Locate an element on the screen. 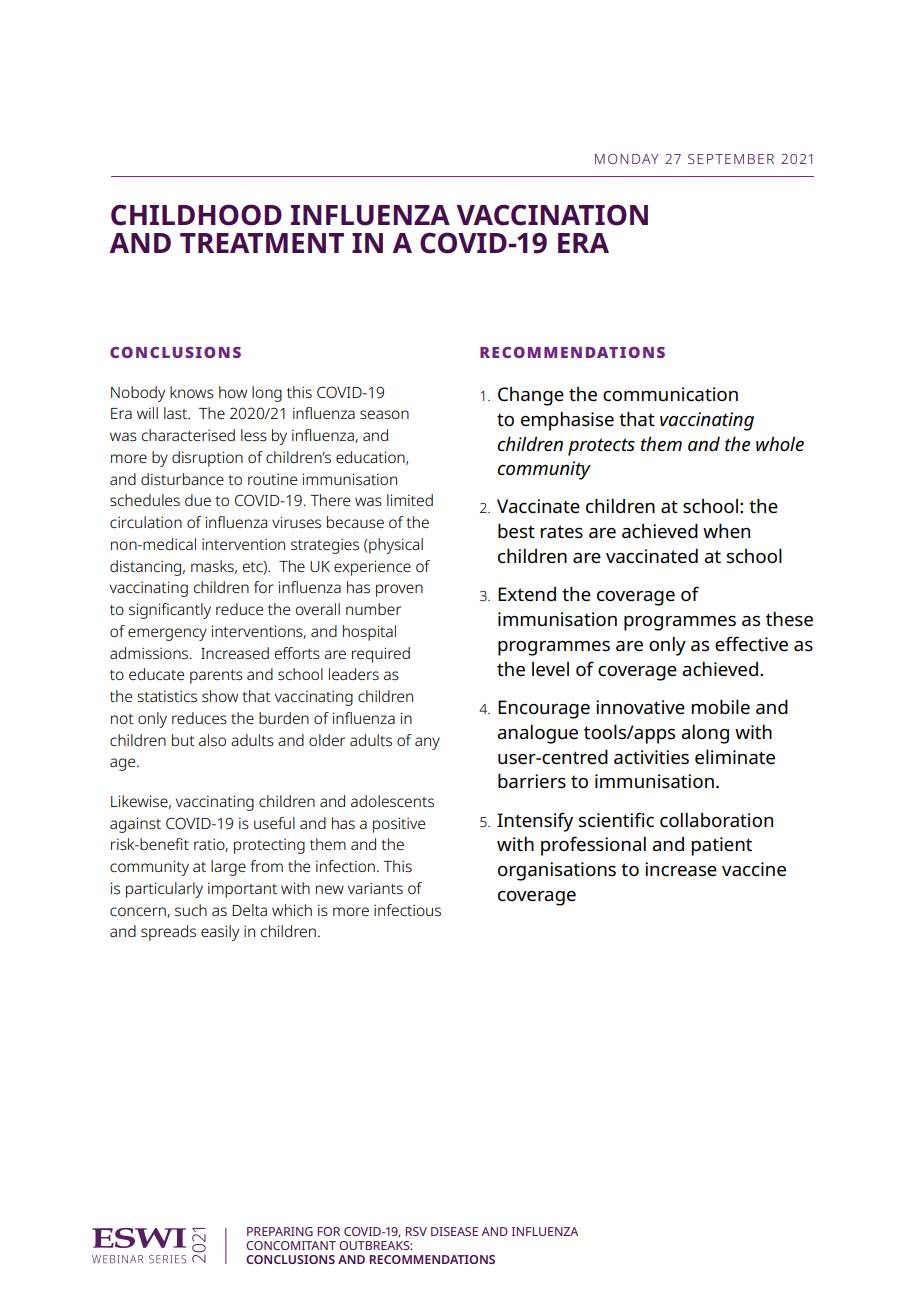 Image resolution: width=924 pixels, height=1308 pixels. CHILDHOOD is located at coordinates (196, 215).
